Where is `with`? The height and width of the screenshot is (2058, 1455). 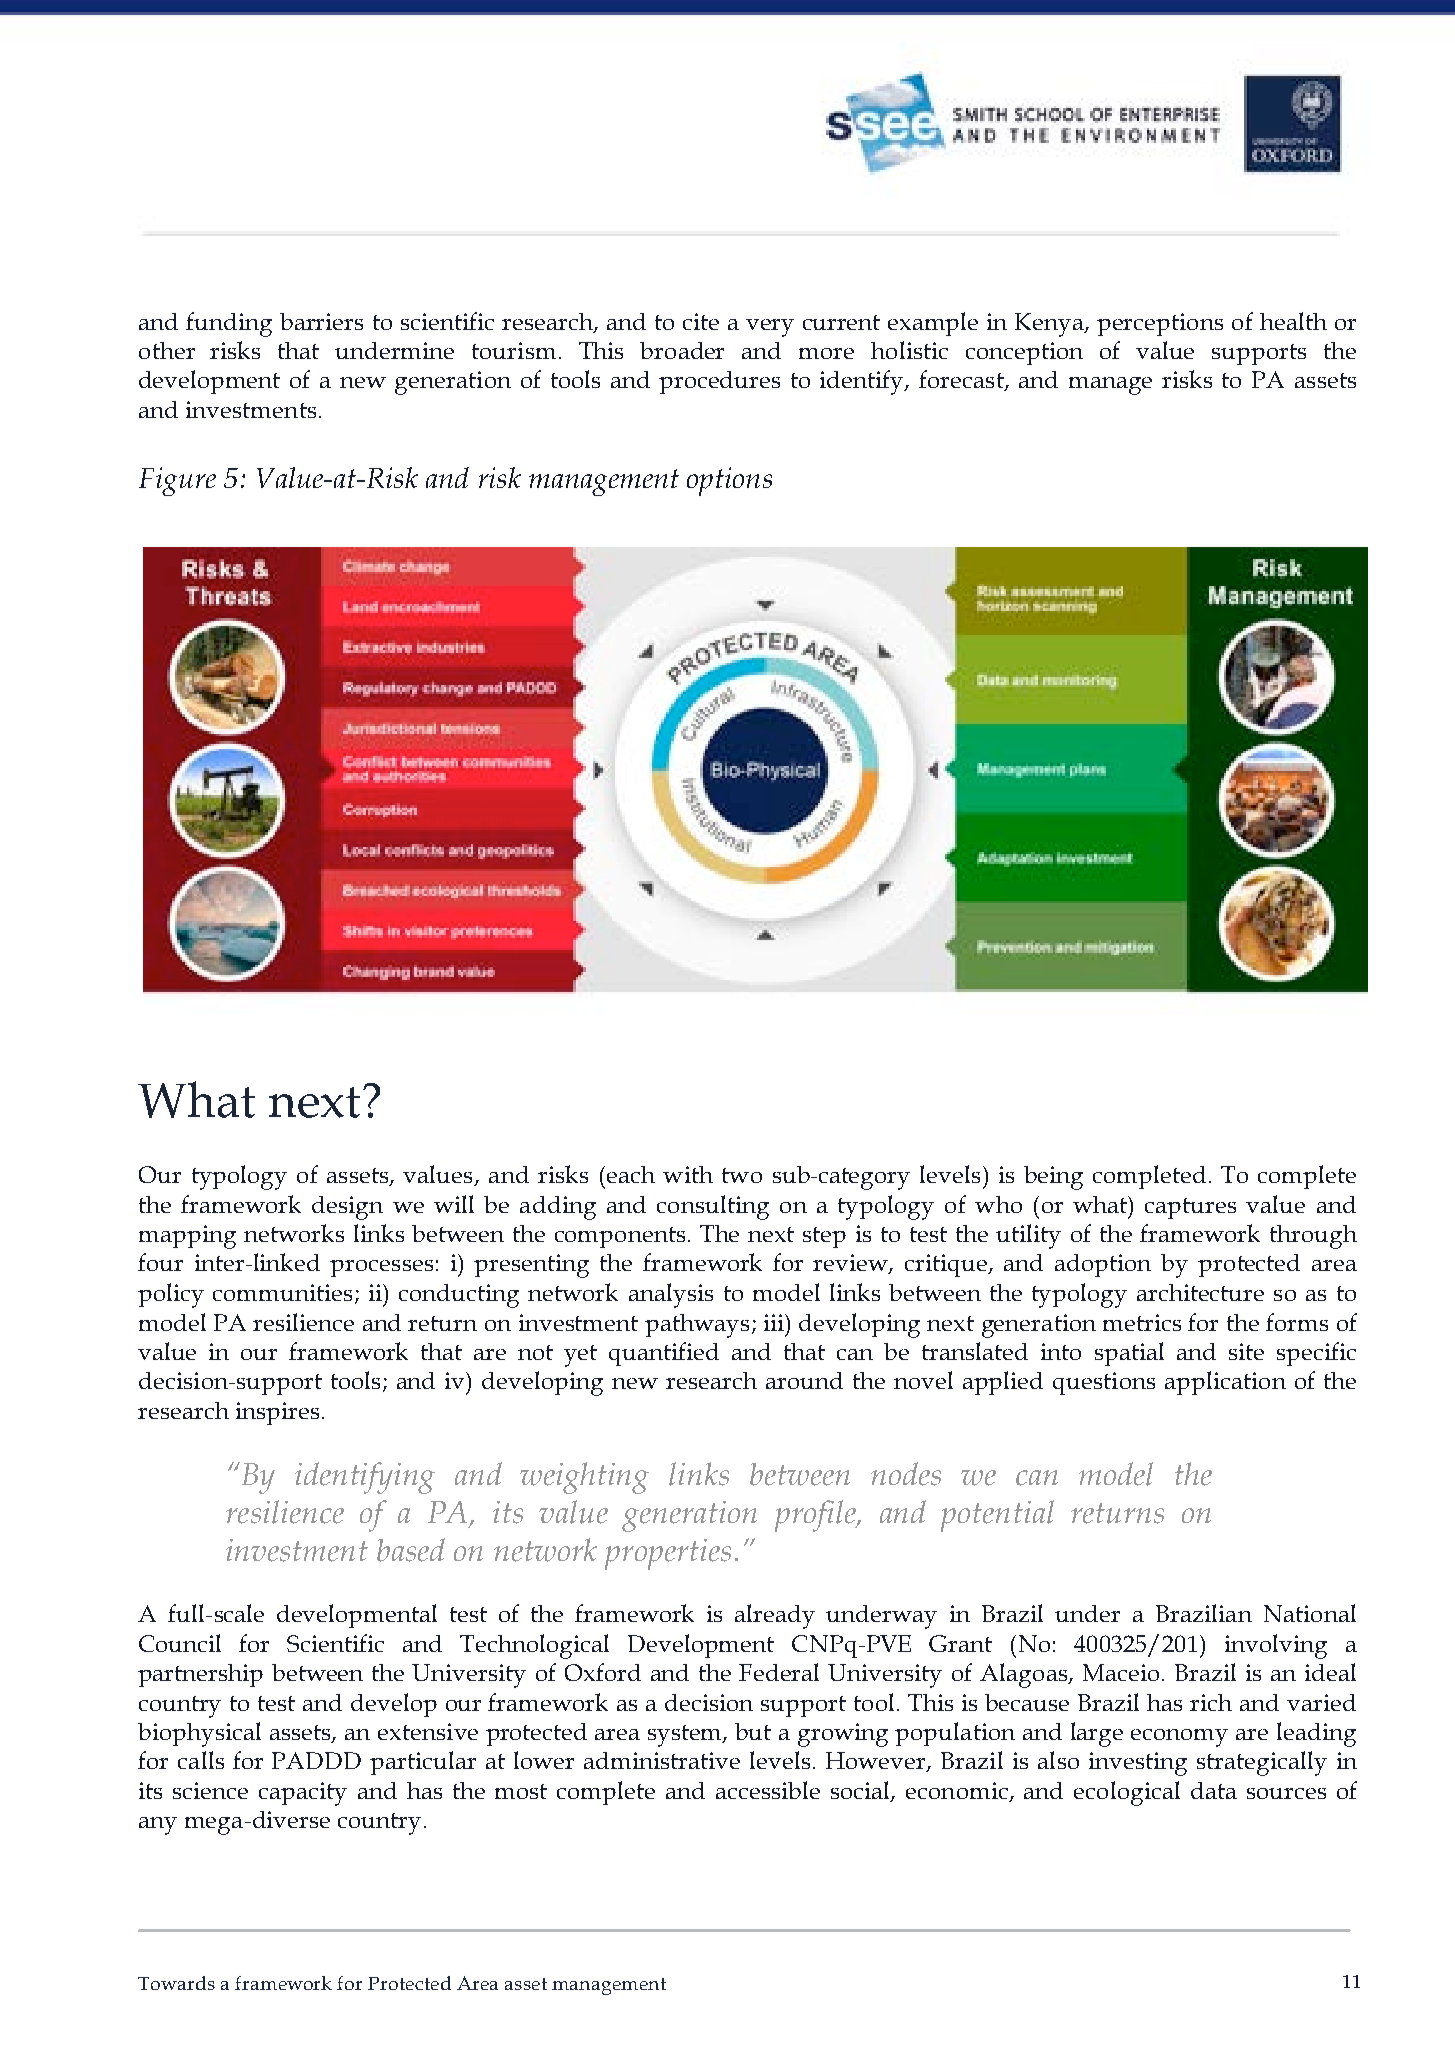 with is located at coordinates (688, 1174).
